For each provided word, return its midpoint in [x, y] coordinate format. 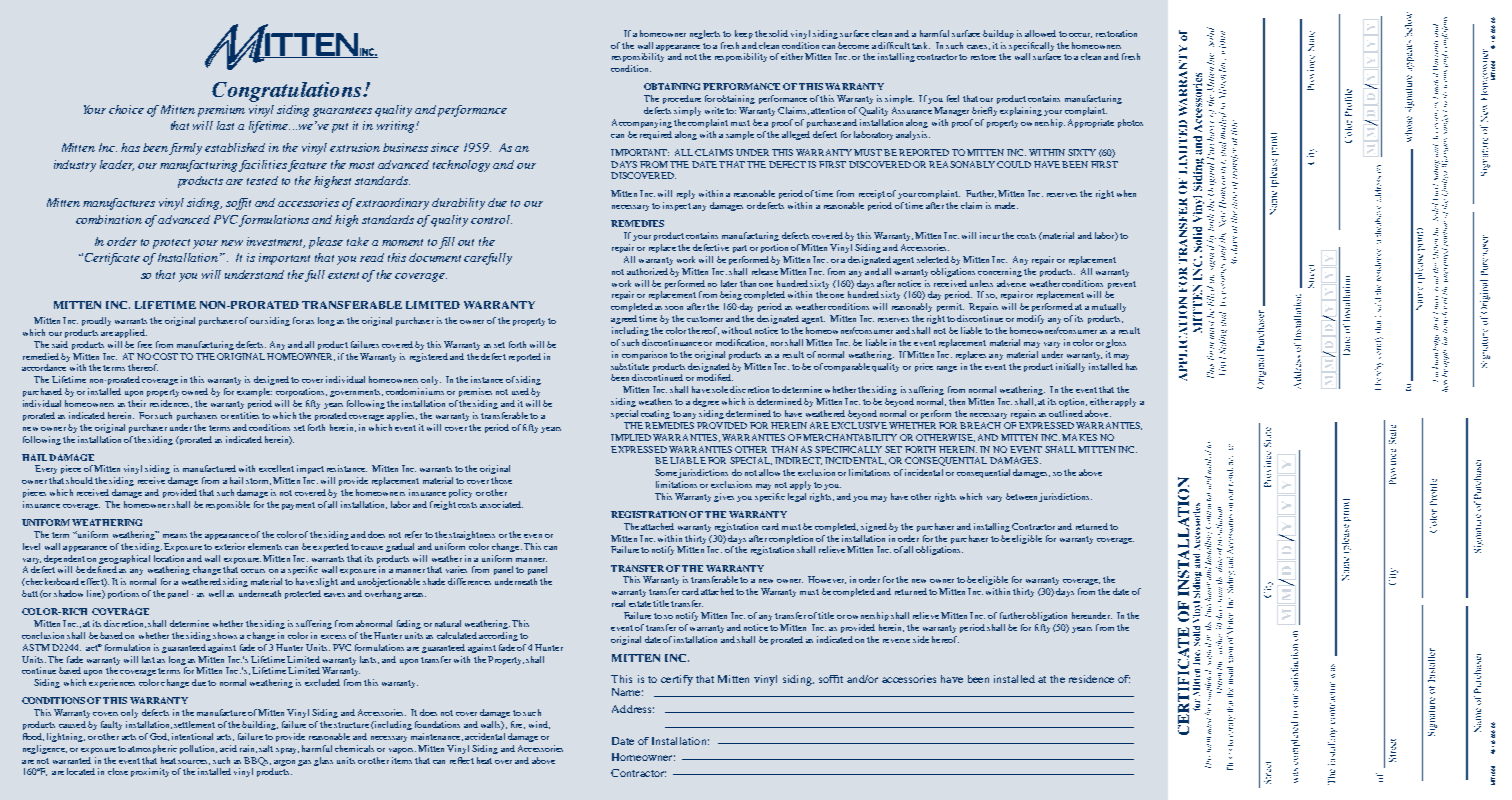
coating [655, 414]
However [827, 580]
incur [990, 235]
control [491, 219]
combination [109, 219]
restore [983, 57]
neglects [705, 34]
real [618, 603]
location [169, 558]
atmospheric [152, 749]
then [957, 401]
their [137, 403]
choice [126, 109]
